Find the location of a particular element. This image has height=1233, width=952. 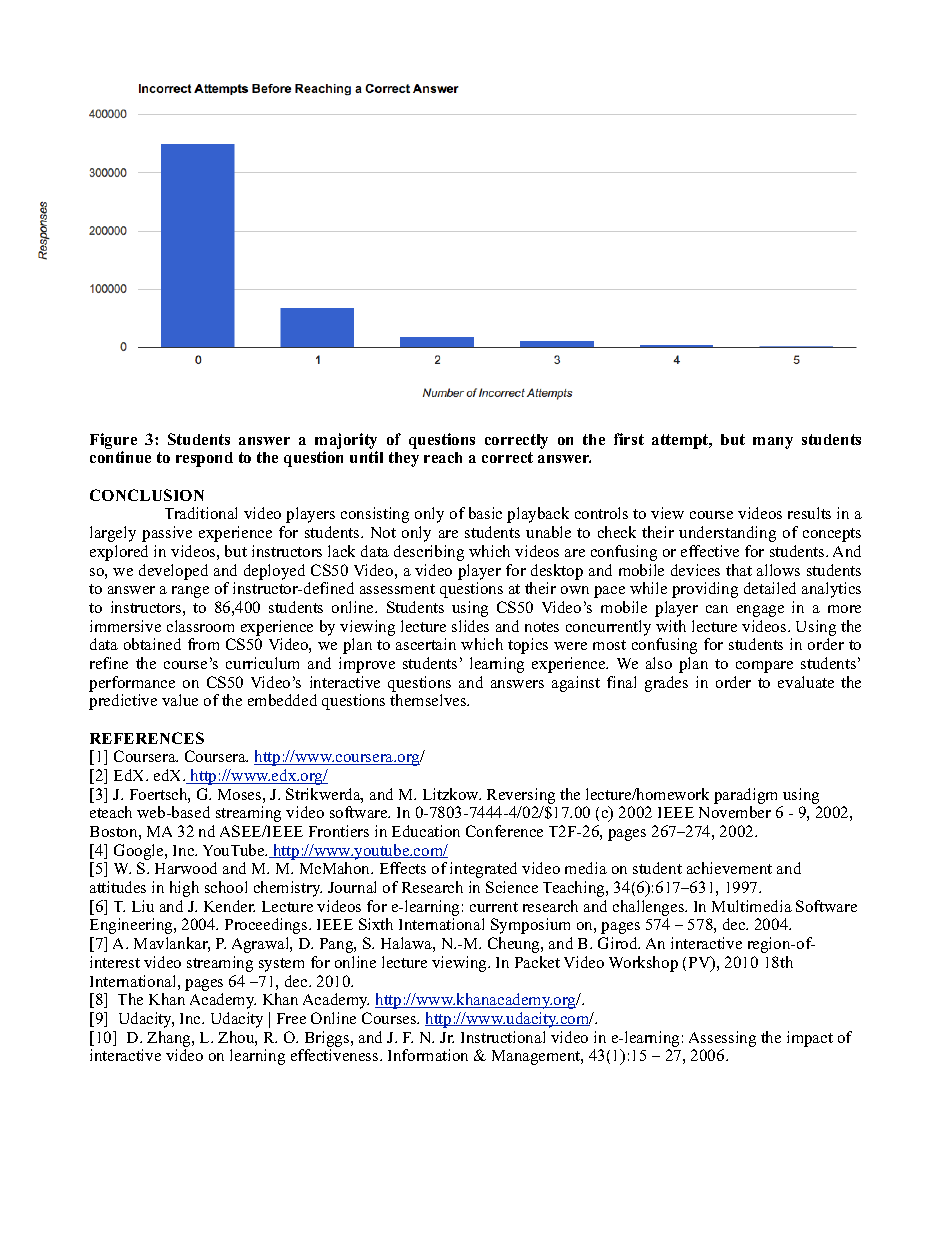

Science is located at coordinates (512, 887).
